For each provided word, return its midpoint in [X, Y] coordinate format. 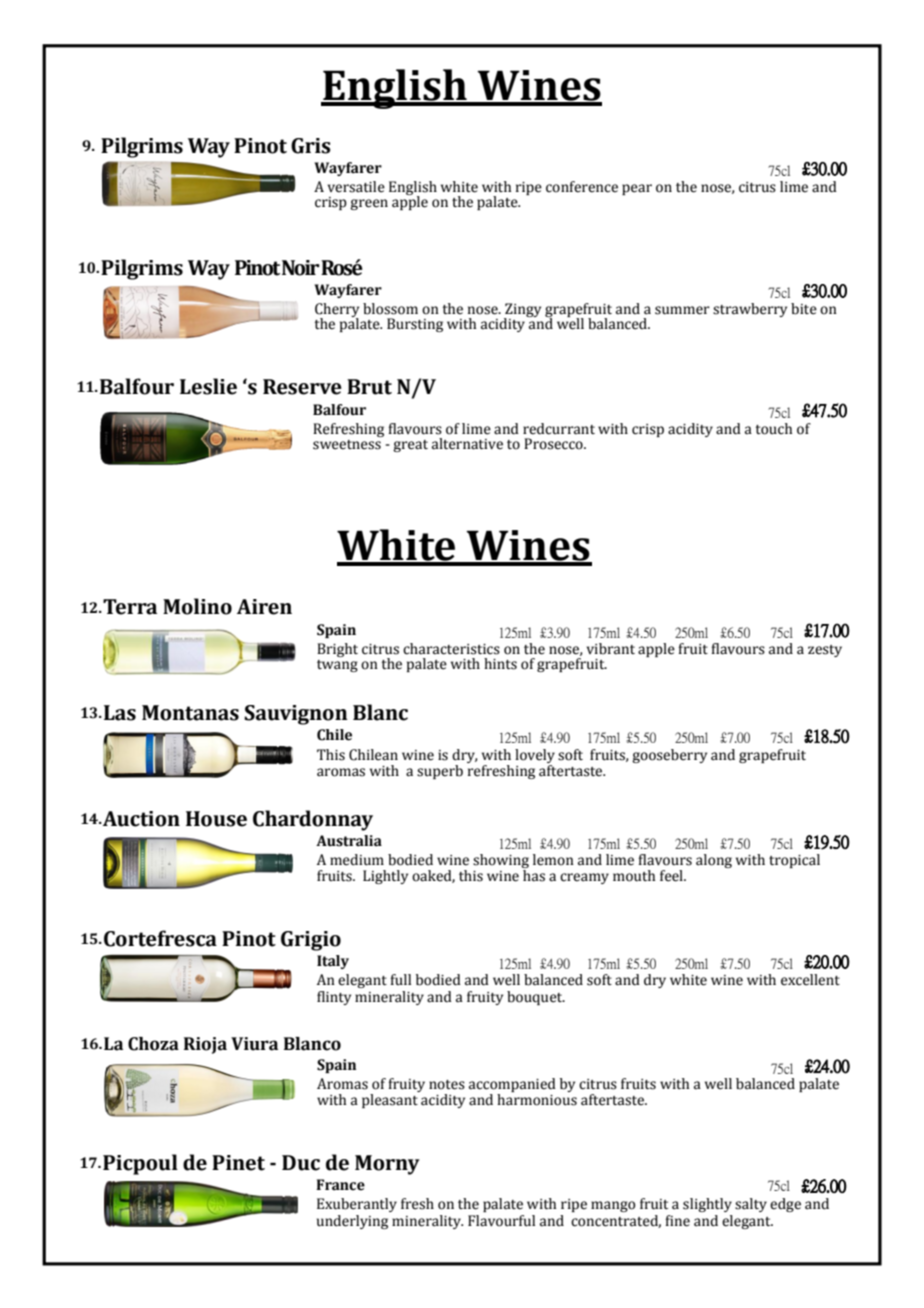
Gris [311, 146]
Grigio [311, 941]
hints [500, 664]
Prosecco [554, 444]
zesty [825, 651]
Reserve [302, 387]
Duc [301, 1163]
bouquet [536, 998]
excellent [810, 980]
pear [637, 189]
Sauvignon [296, 715]
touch [773, 429]
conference [582, 187]
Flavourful [501, 1221]
